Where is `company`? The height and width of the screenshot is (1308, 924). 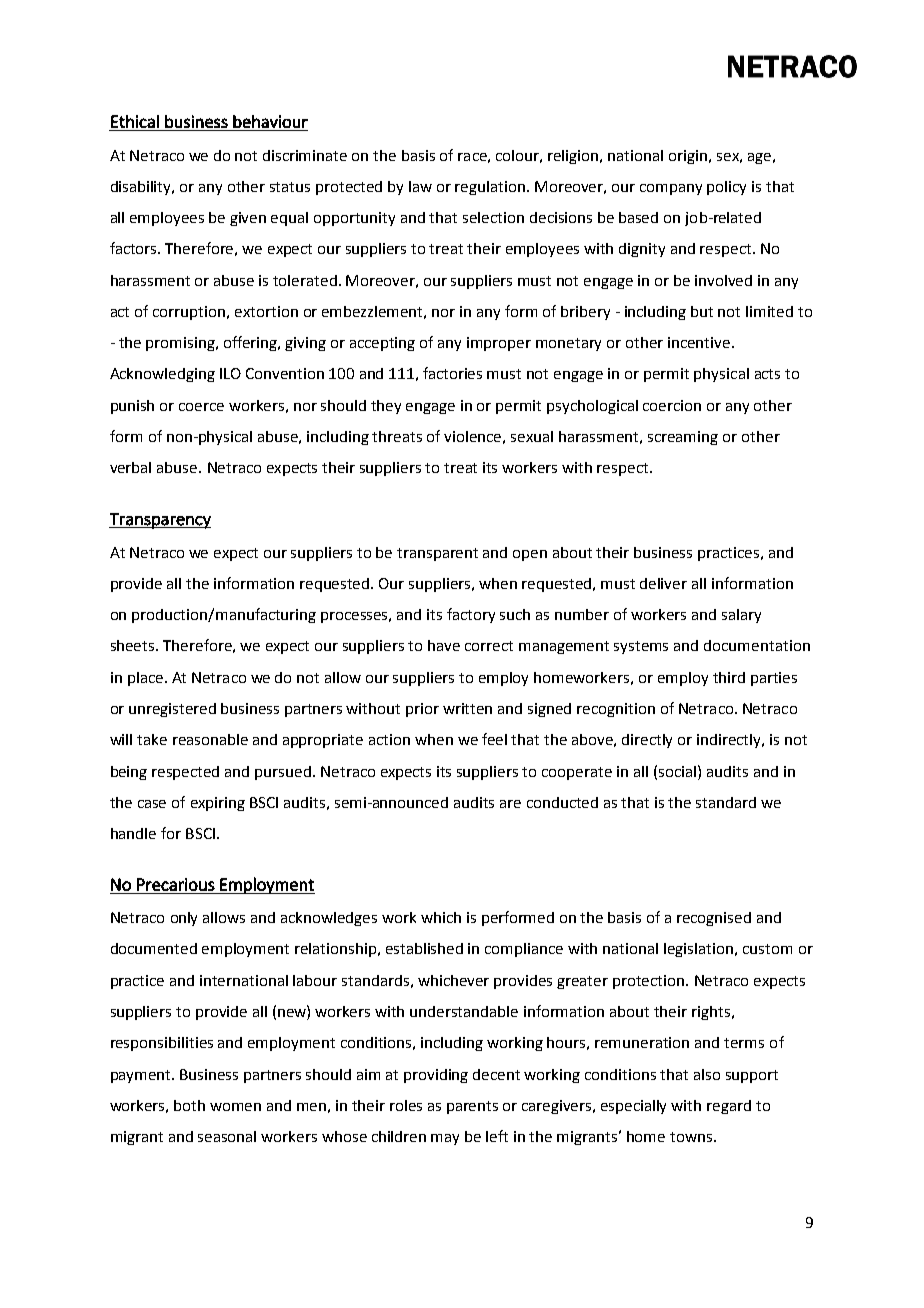
company is located at coordinates (671, 189).
